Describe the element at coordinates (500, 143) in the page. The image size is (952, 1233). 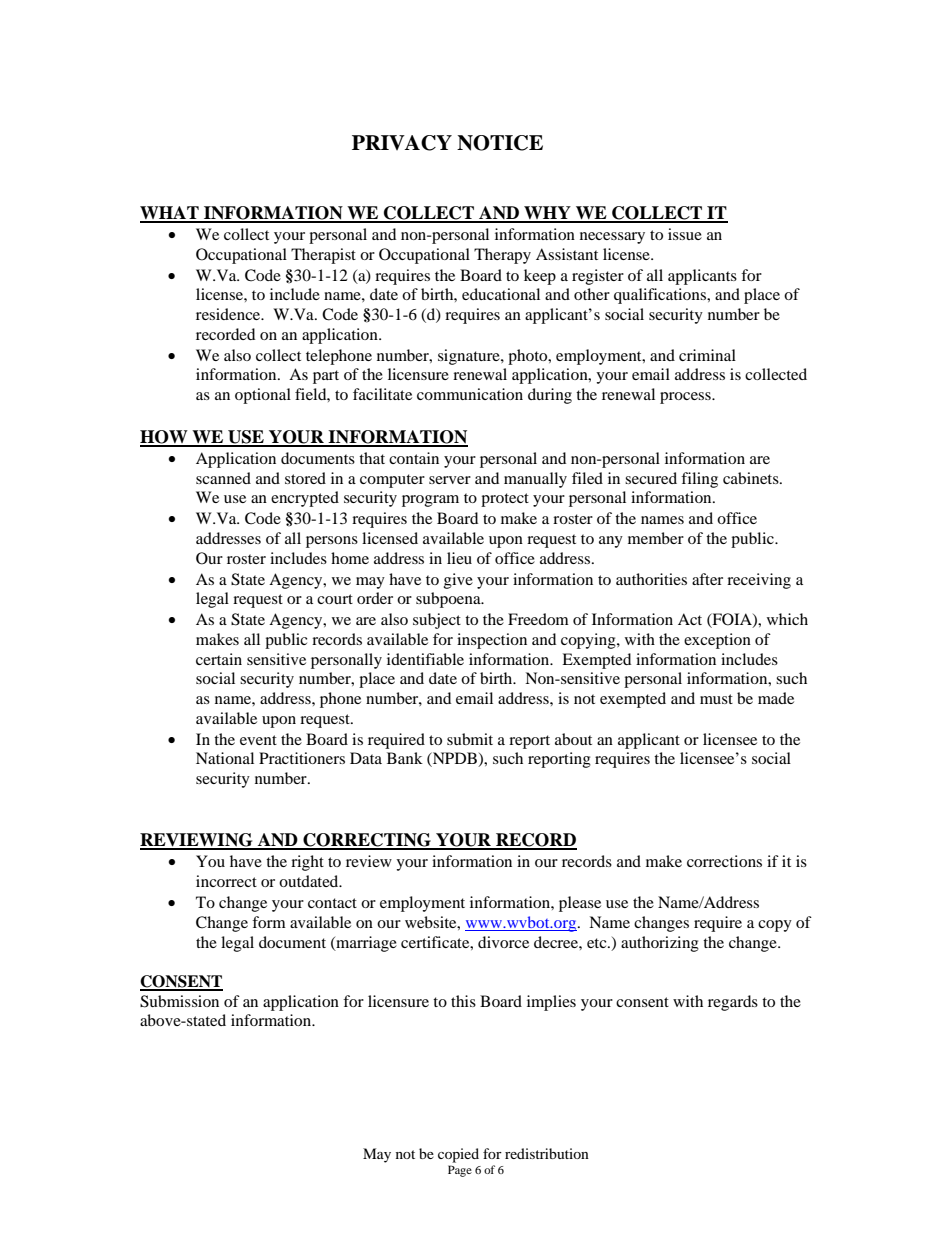
I see `NOTICE` at that location.
